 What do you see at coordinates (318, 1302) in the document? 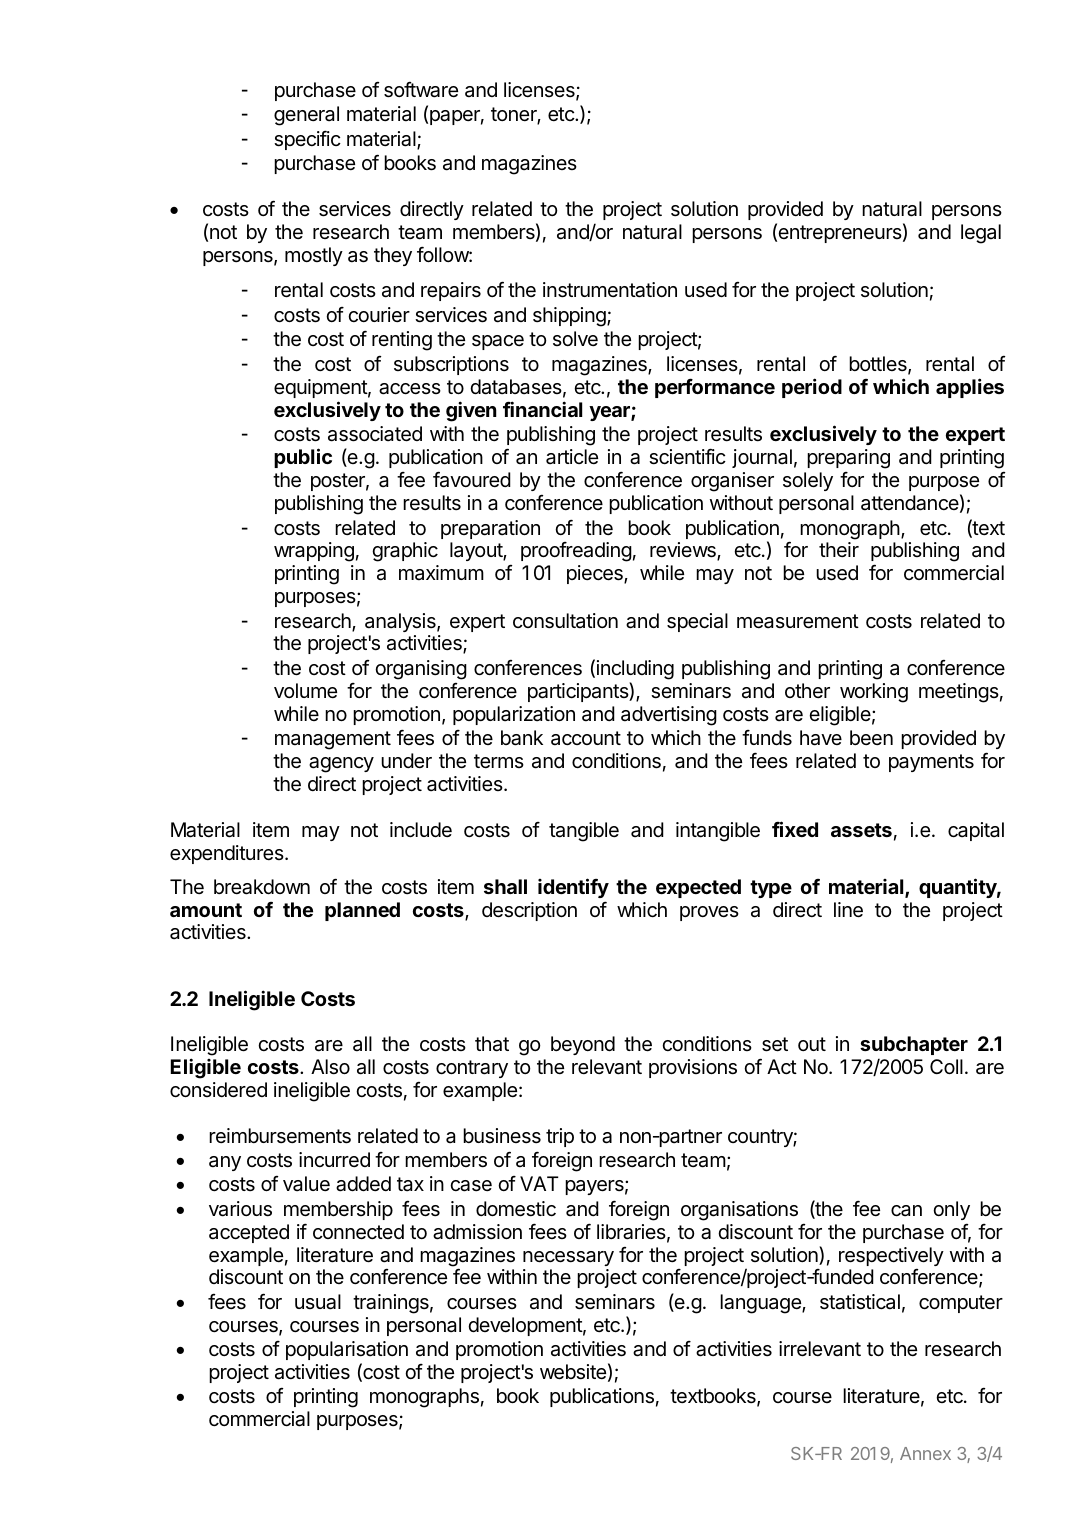
I see `usual` at bounding box center [318, 1302].
